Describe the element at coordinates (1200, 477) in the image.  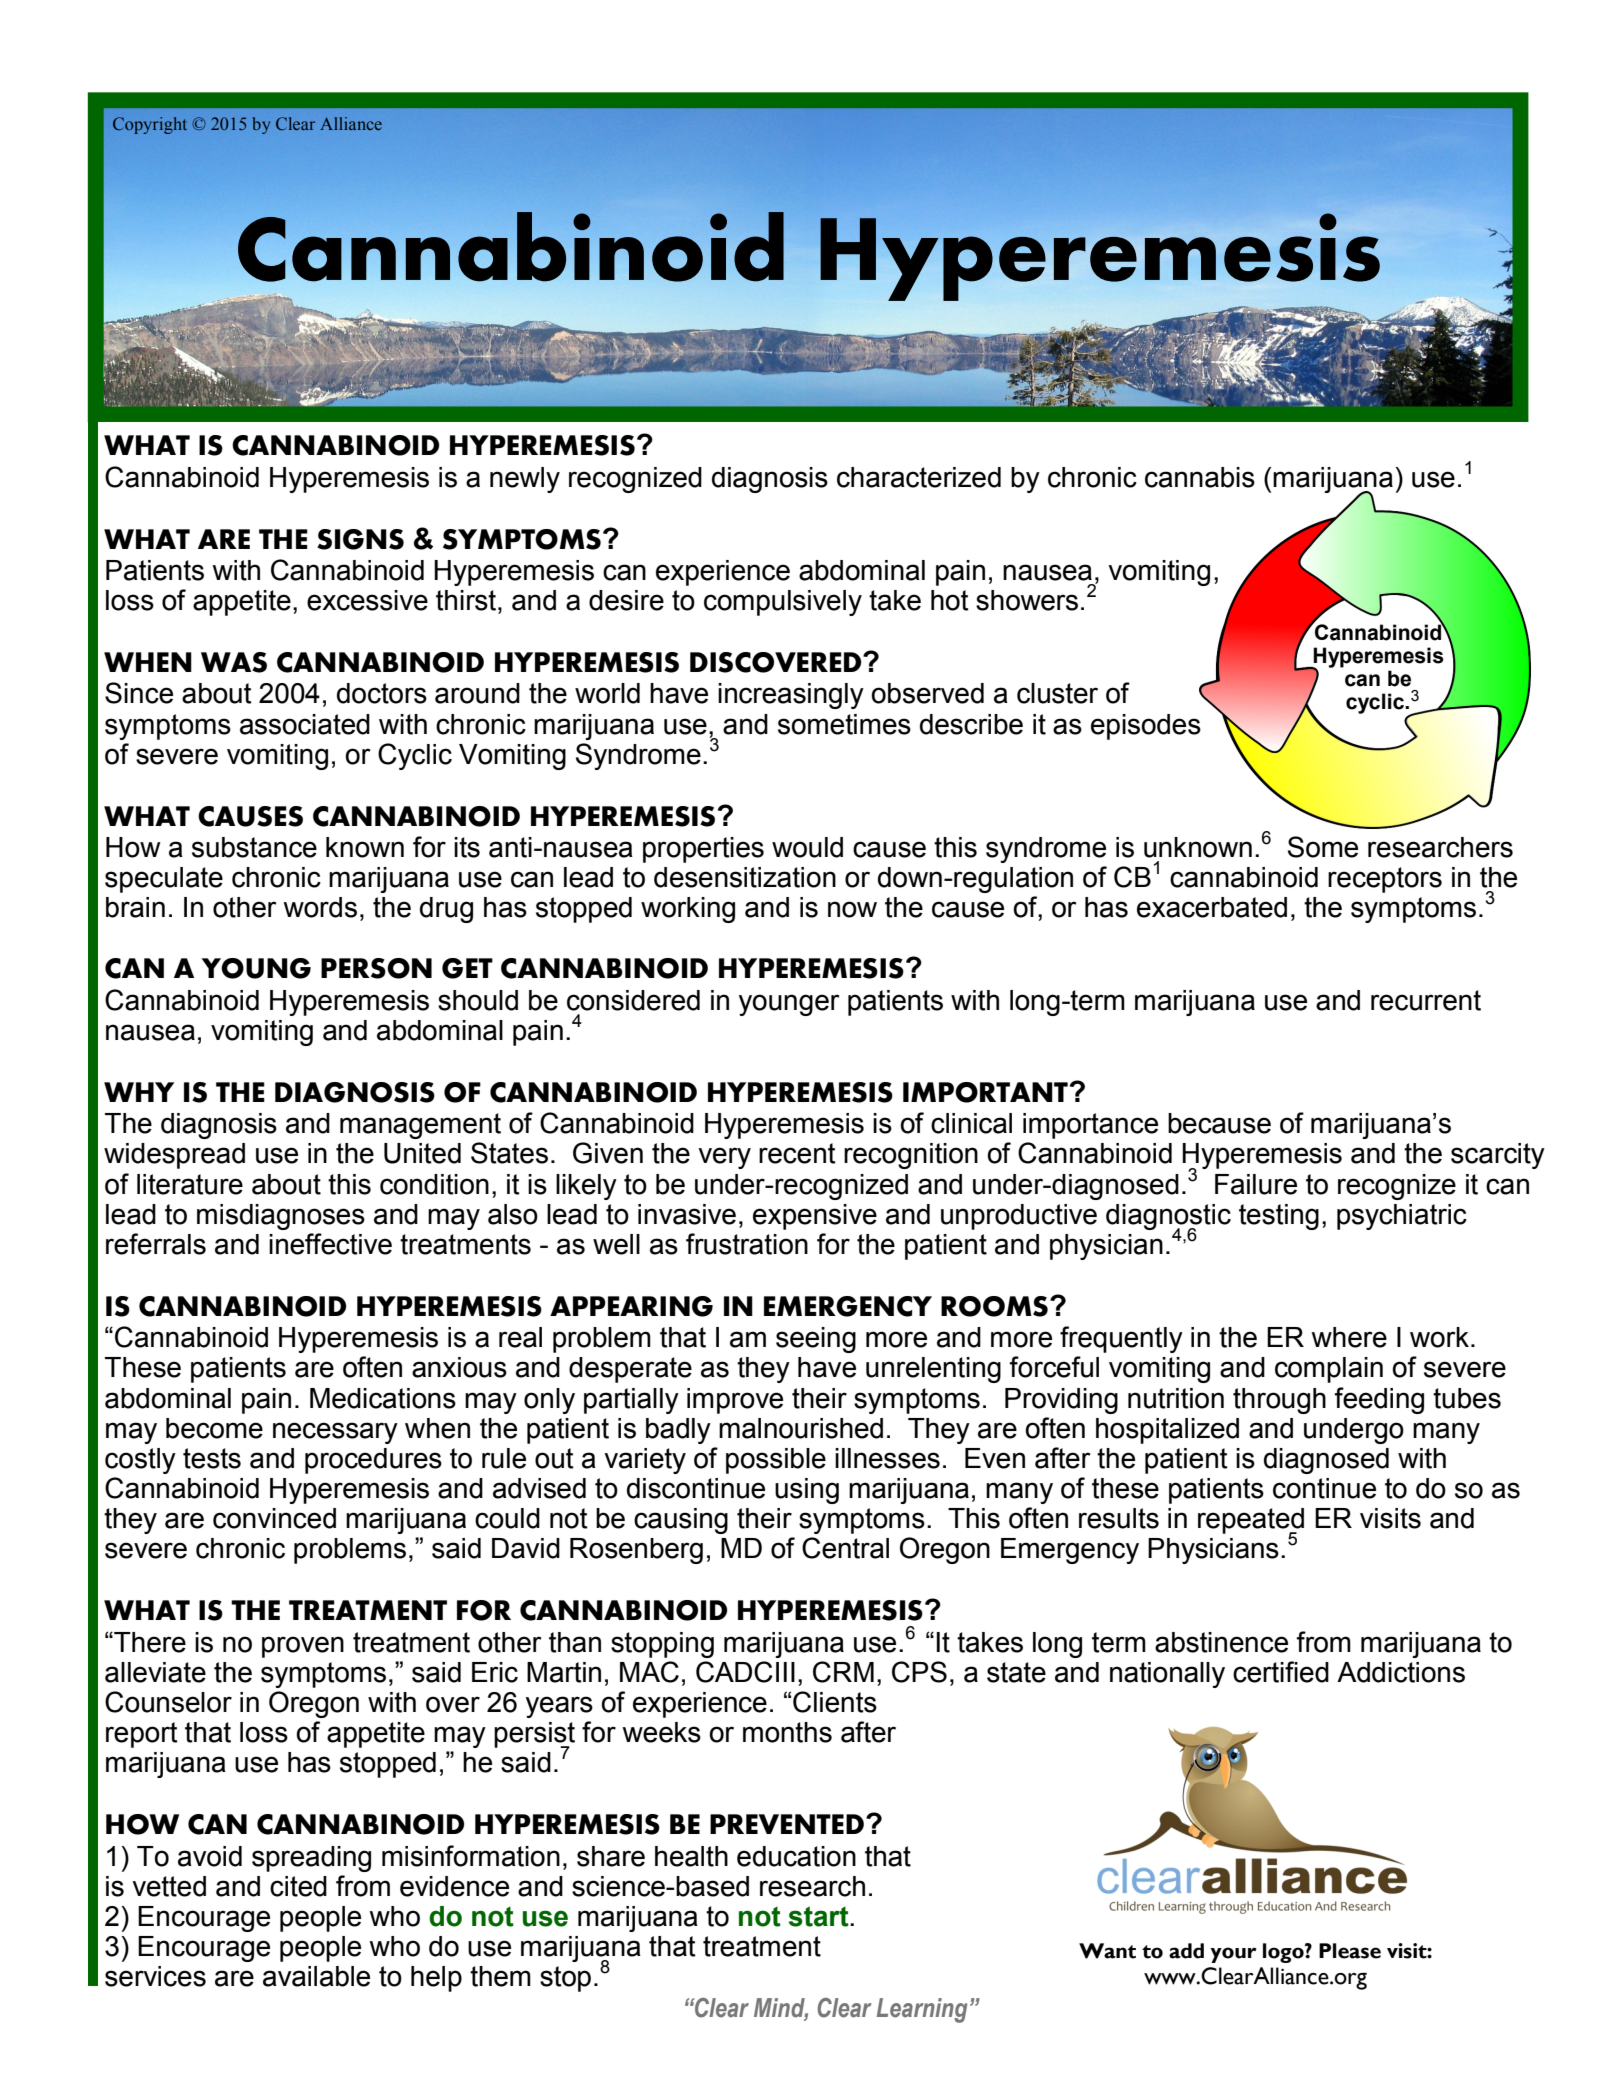
I see `cannabis` at that location.
